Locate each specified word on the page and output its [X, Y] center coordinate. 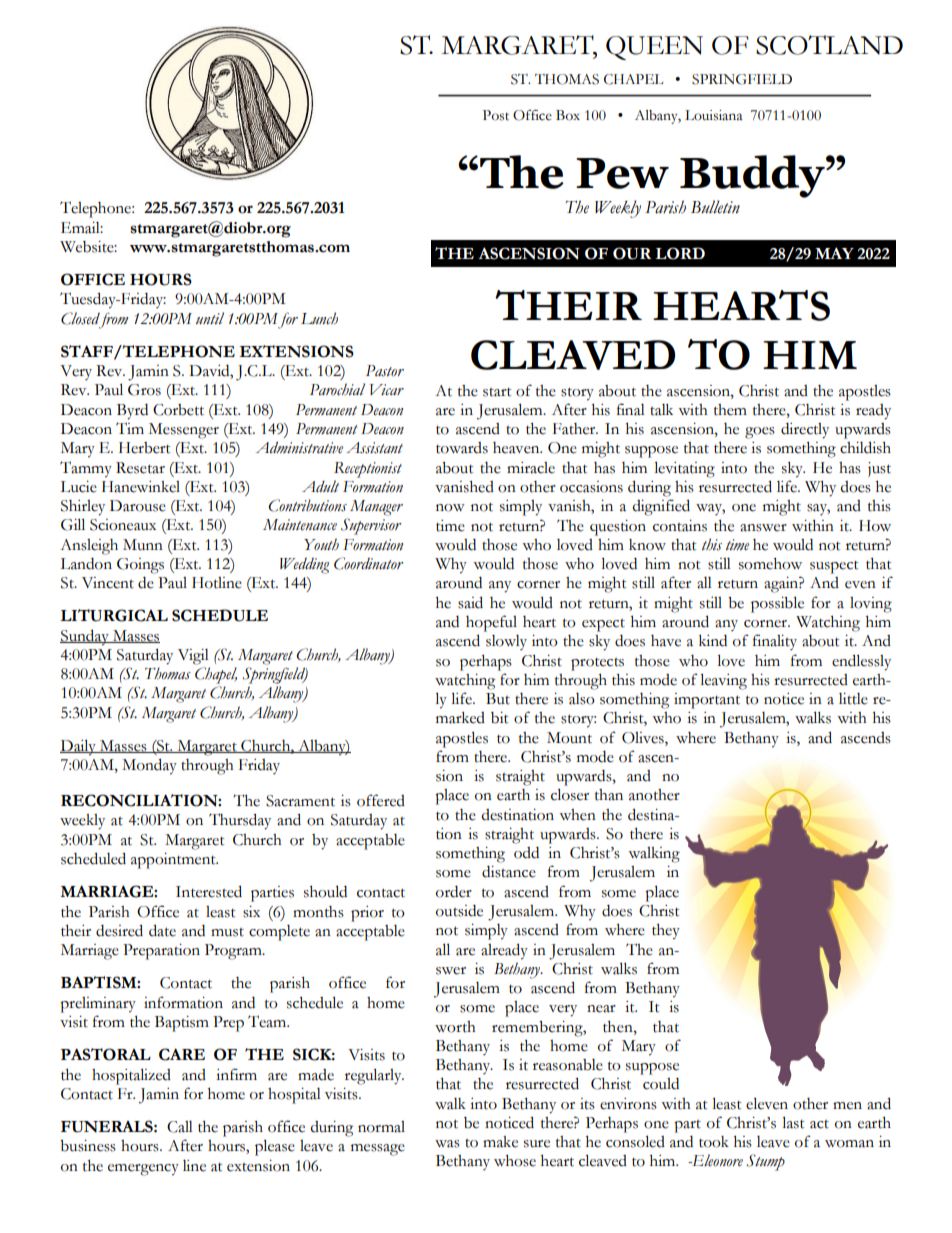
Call [180, 1127]
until [210, 318]
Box [568, 115]
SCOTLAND [829, 45]
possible [777, 604]
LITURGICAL [114, 615]
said [470, 602]
